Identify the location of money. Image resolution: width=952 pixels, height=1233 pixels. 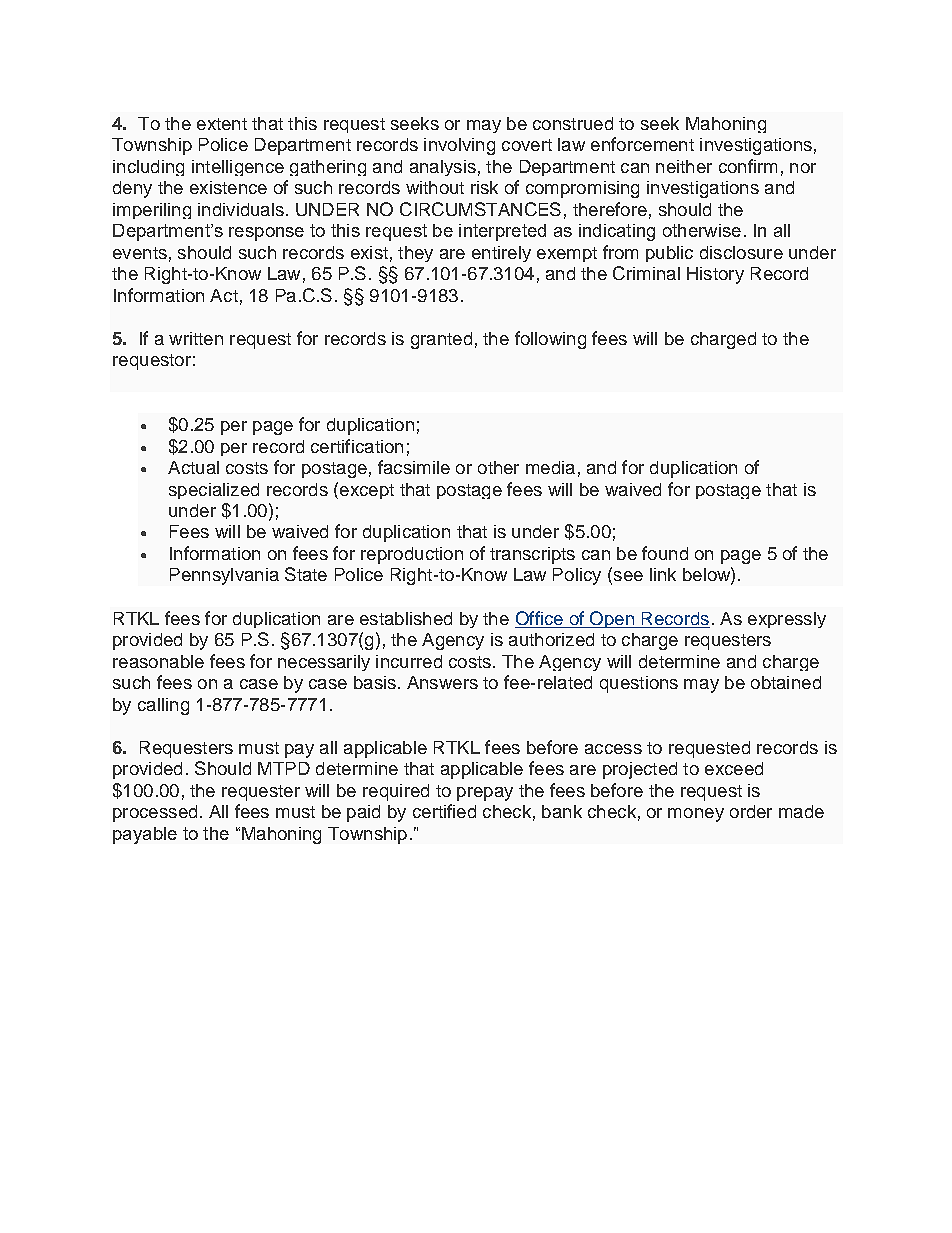
(696, 815).
